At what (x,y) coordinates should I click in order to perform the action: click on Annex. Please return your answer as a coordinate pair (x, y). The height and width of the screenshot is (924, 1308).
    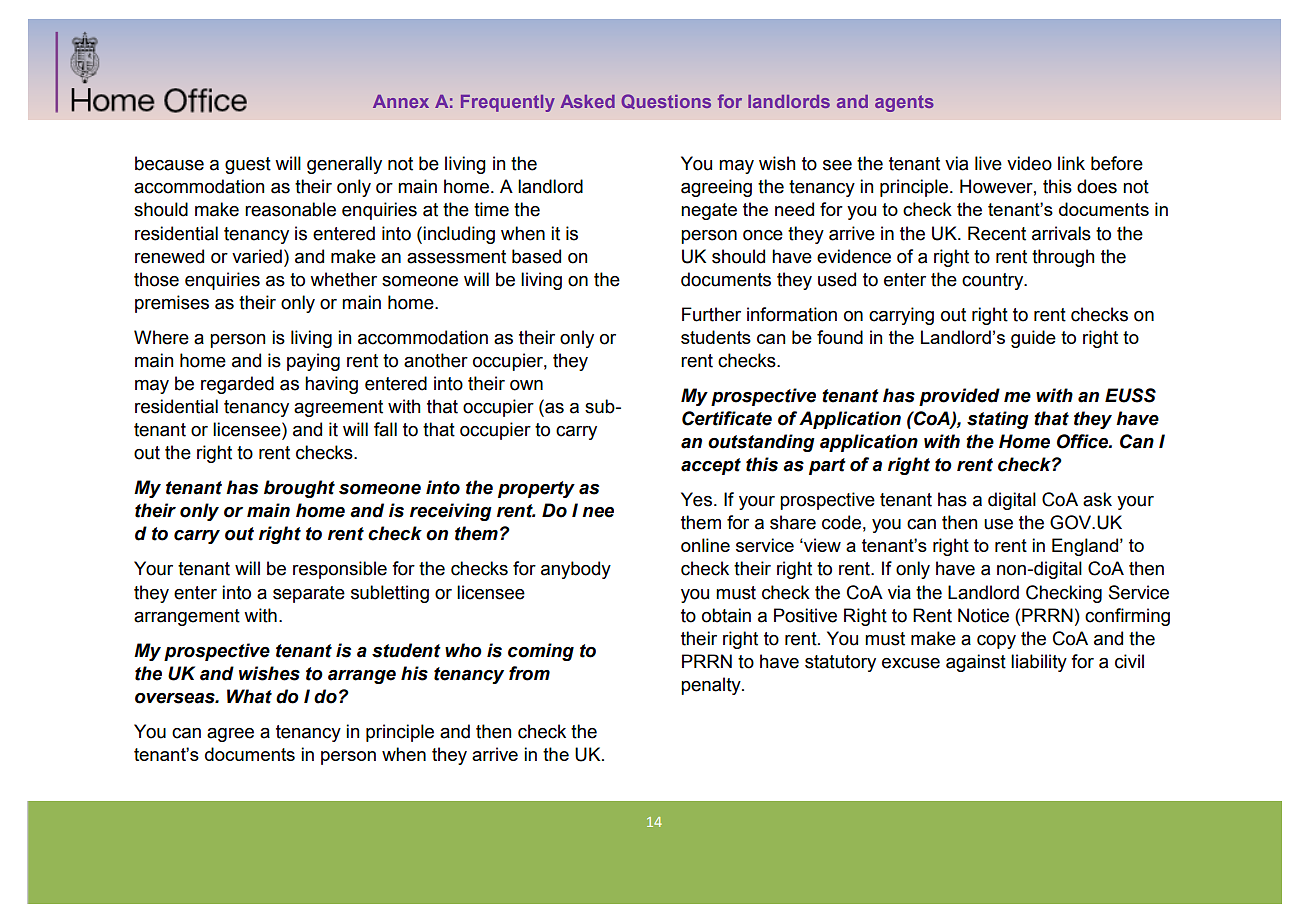
    Looking at the image, I should click on (401, 101).
